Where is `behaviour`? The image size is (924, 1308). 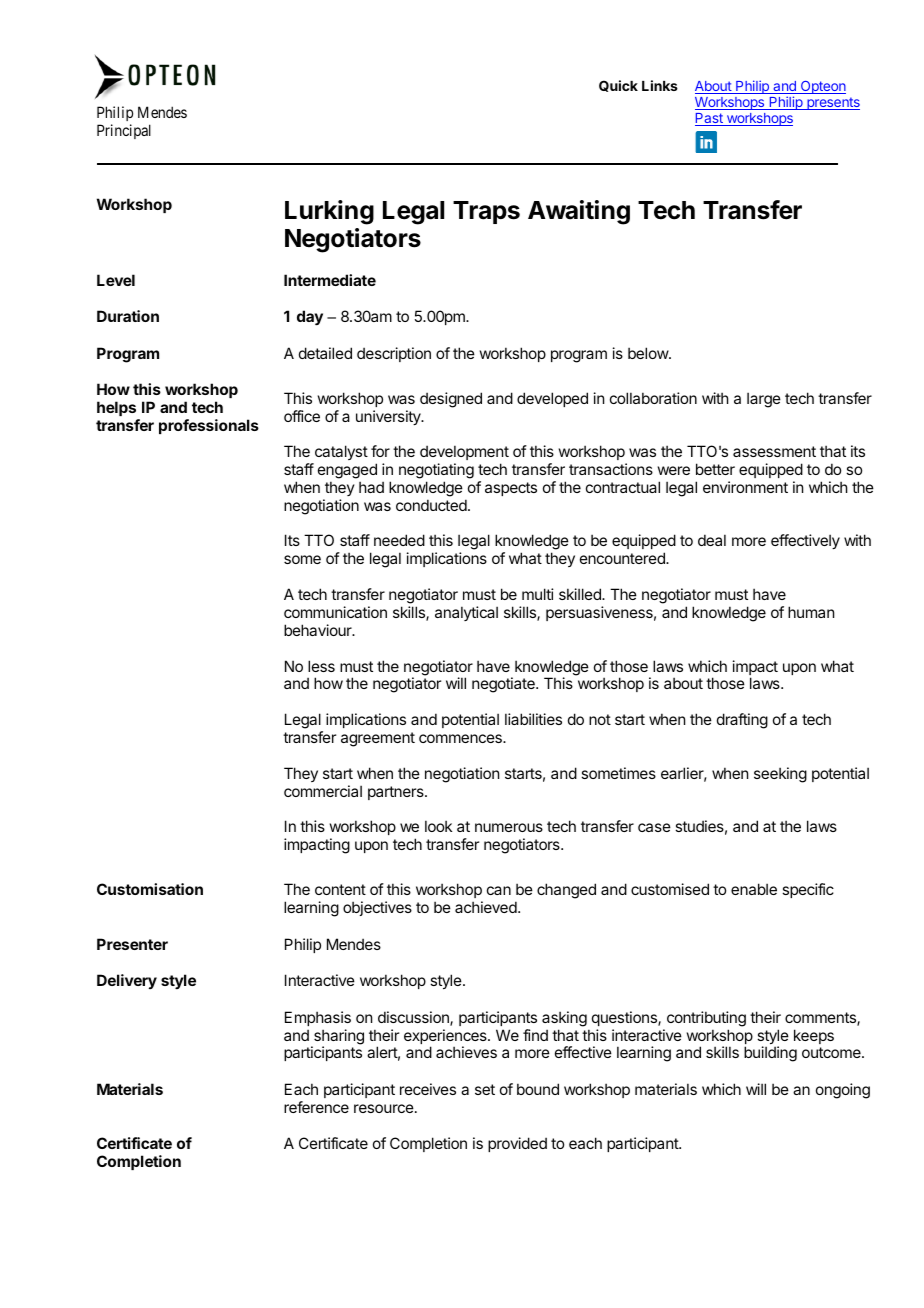
behaviour is located at coordinates (319, 630).
